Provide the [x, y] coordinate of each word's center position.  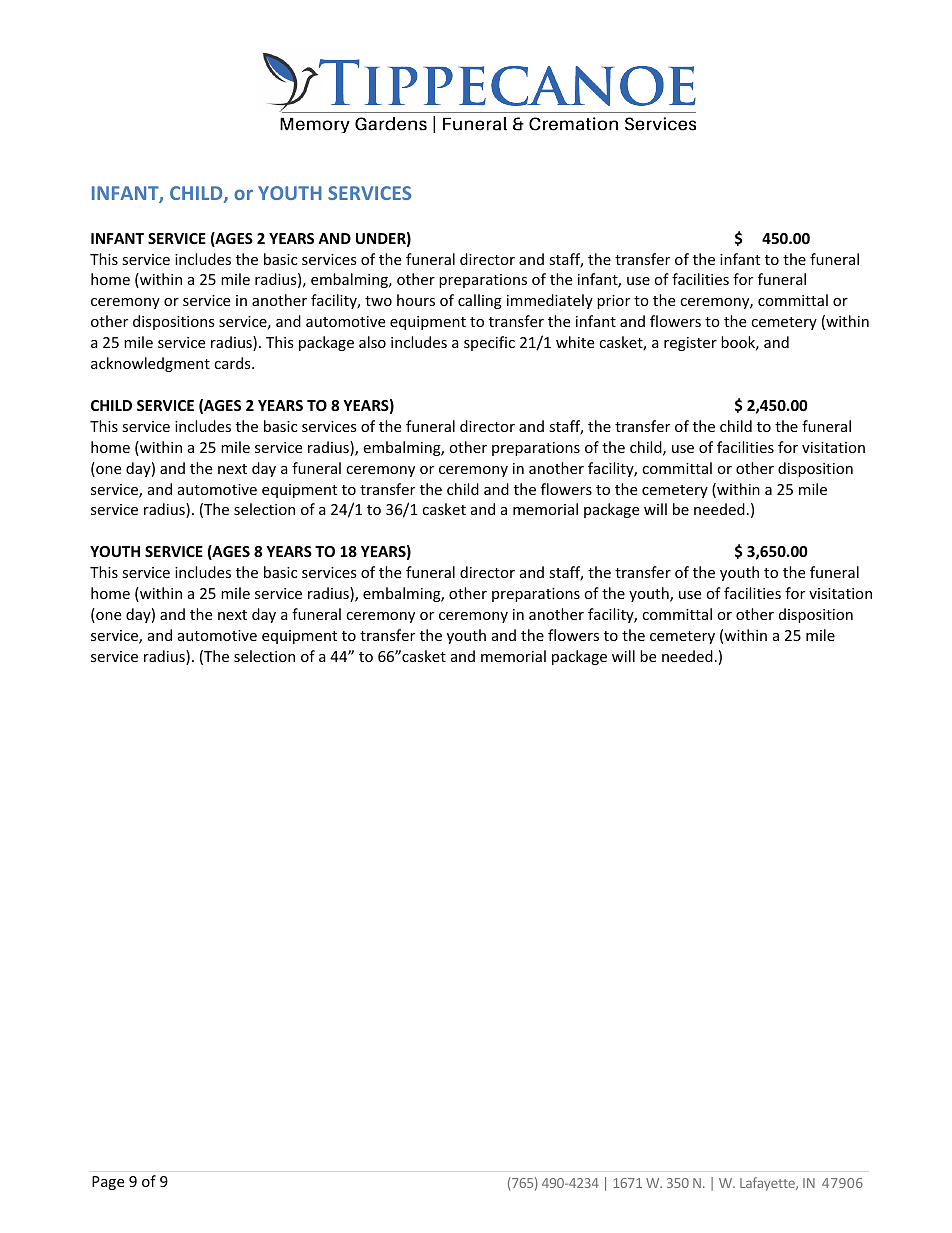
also [372, 342]
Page [108, 1183]
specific [489, 343]
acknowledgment [150, 364]
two [378, 301]
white [575, 342]
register [690, 344]
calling [480, 301]
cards [233, 363]
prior [613, 302]
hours [416, 300]
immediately [550, 301]
